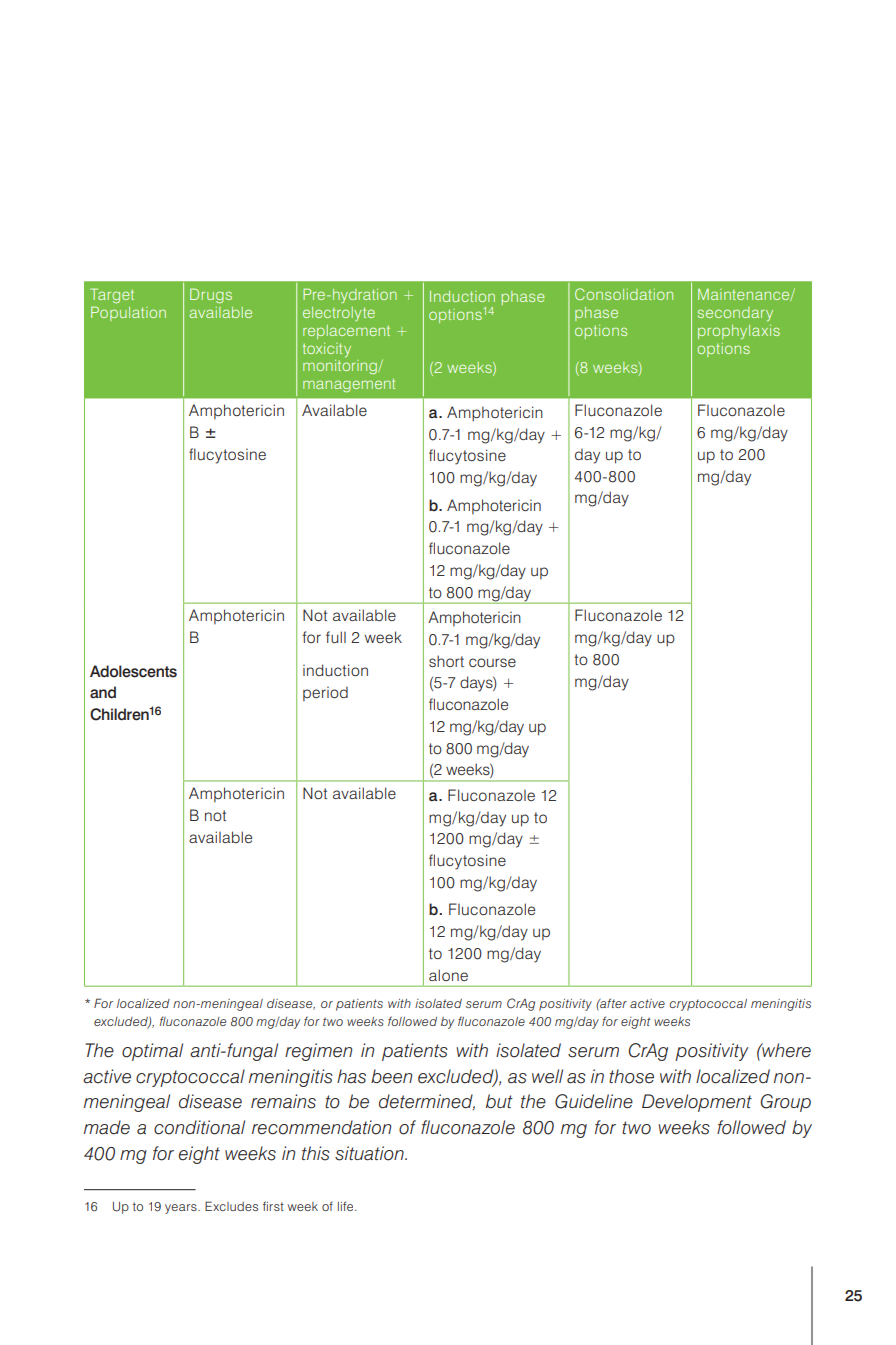 The image size is (896, 1345). I want to click on replacement, so click(346, 332).
